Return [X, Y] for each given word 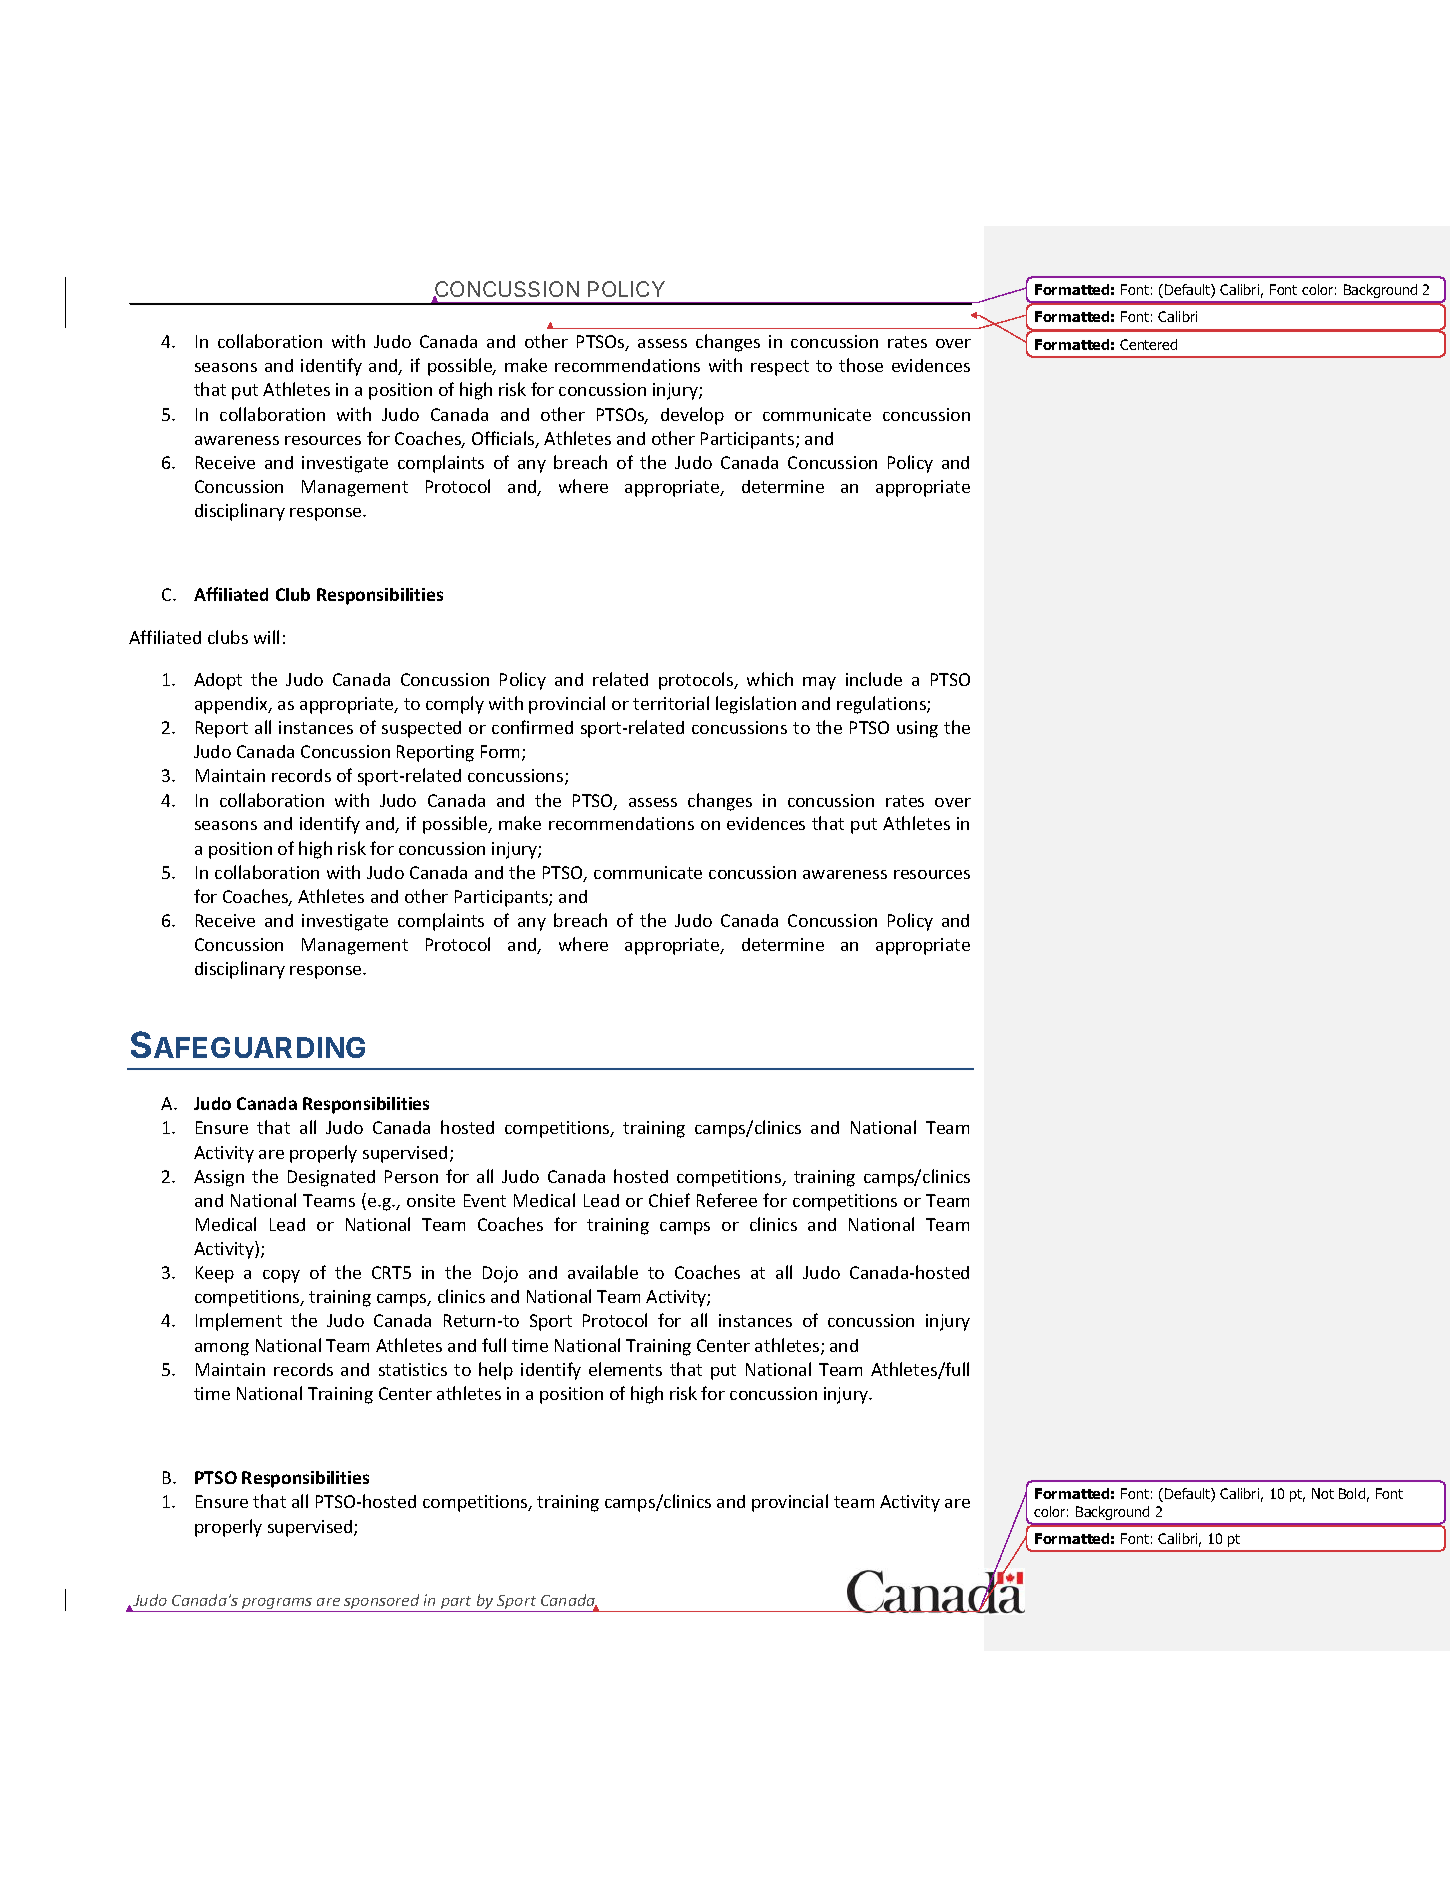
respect [780, 368]
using [917, 729]
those [861, 365]
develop [692, 416]
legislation [756, 705]
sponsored [382, 1603]
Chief [669, 1200]
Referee [727, 1200]
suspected [421, 729]
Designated [331, 1178]
